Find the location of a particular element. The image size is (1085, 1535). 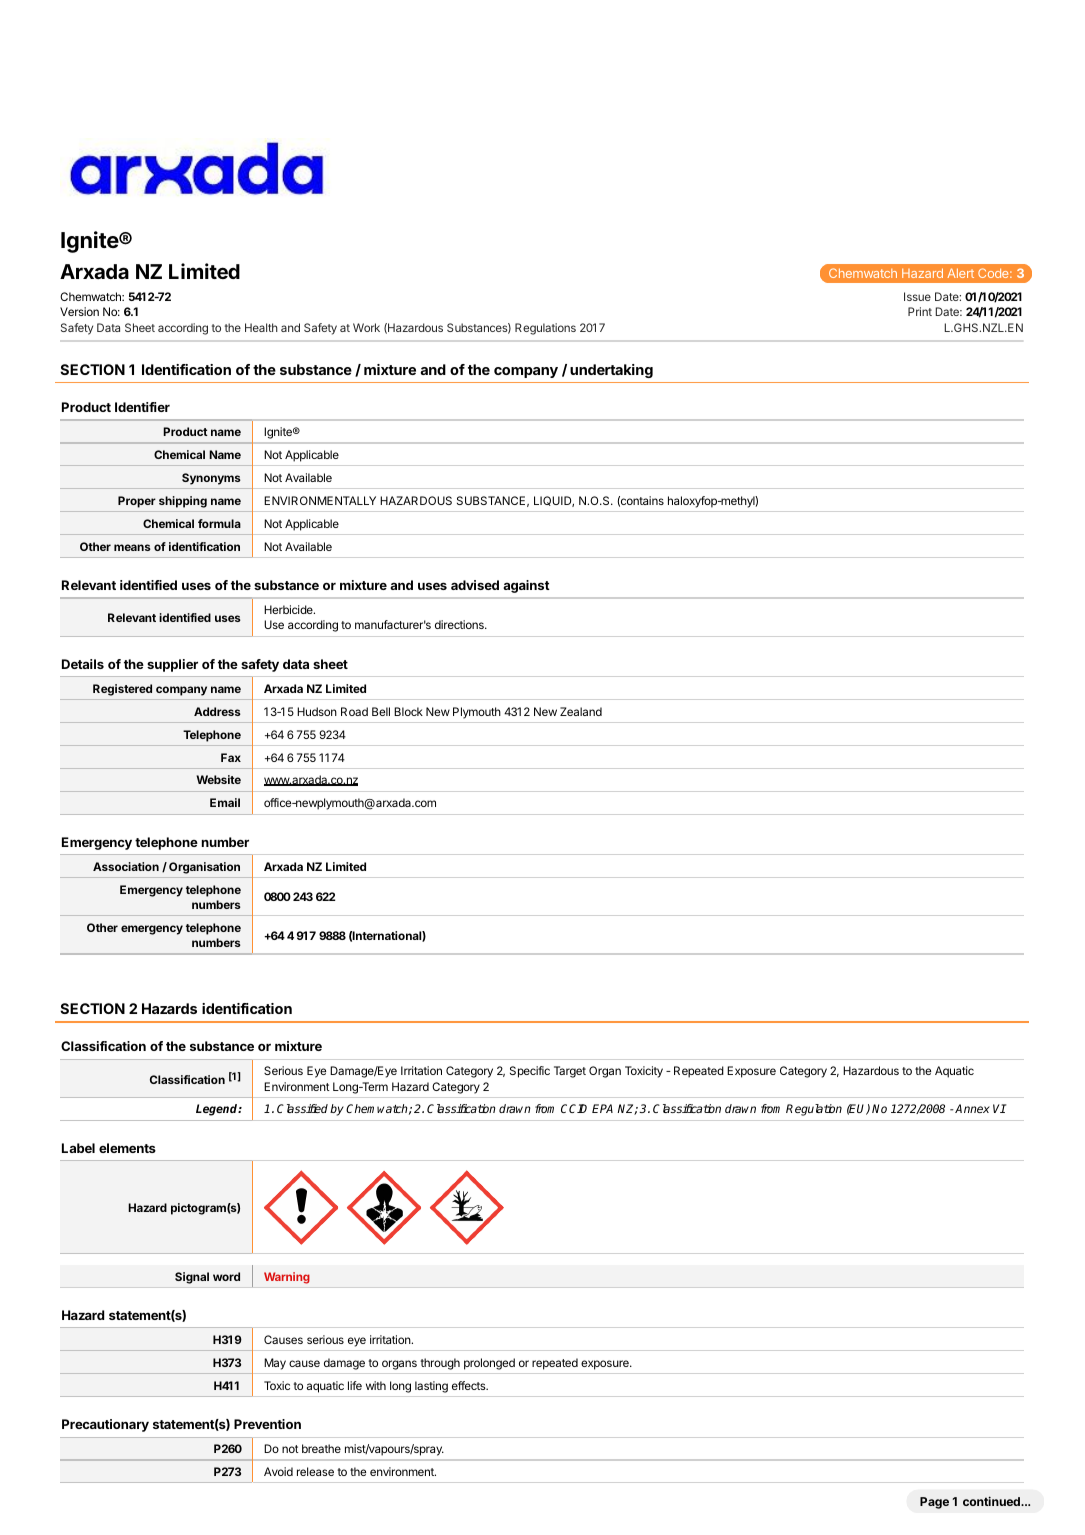

Health is located at coordinates (261, 327).
